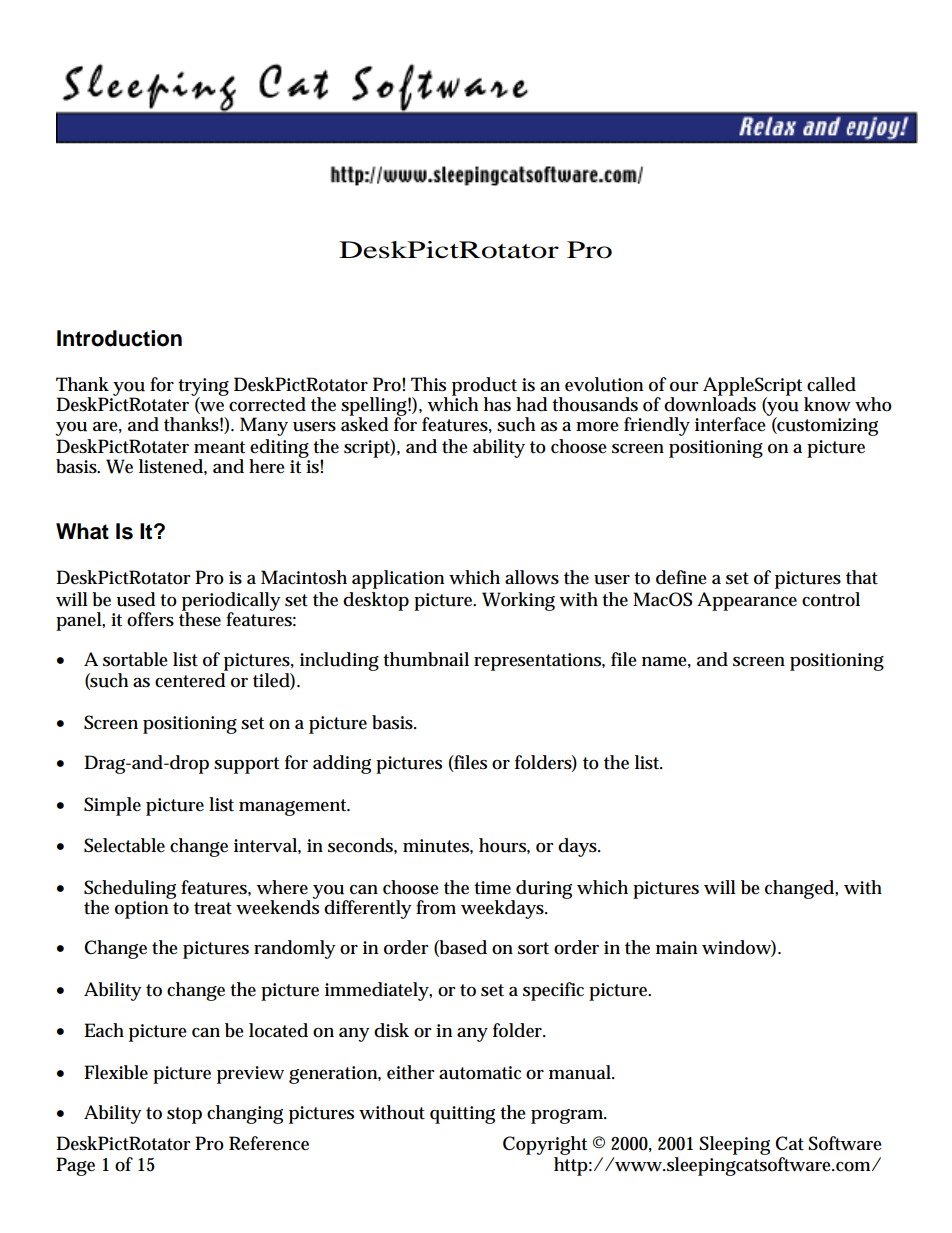 The width and height of the screenshot is (952, 1233). I want to click on Appearance, so click(747, 601).
